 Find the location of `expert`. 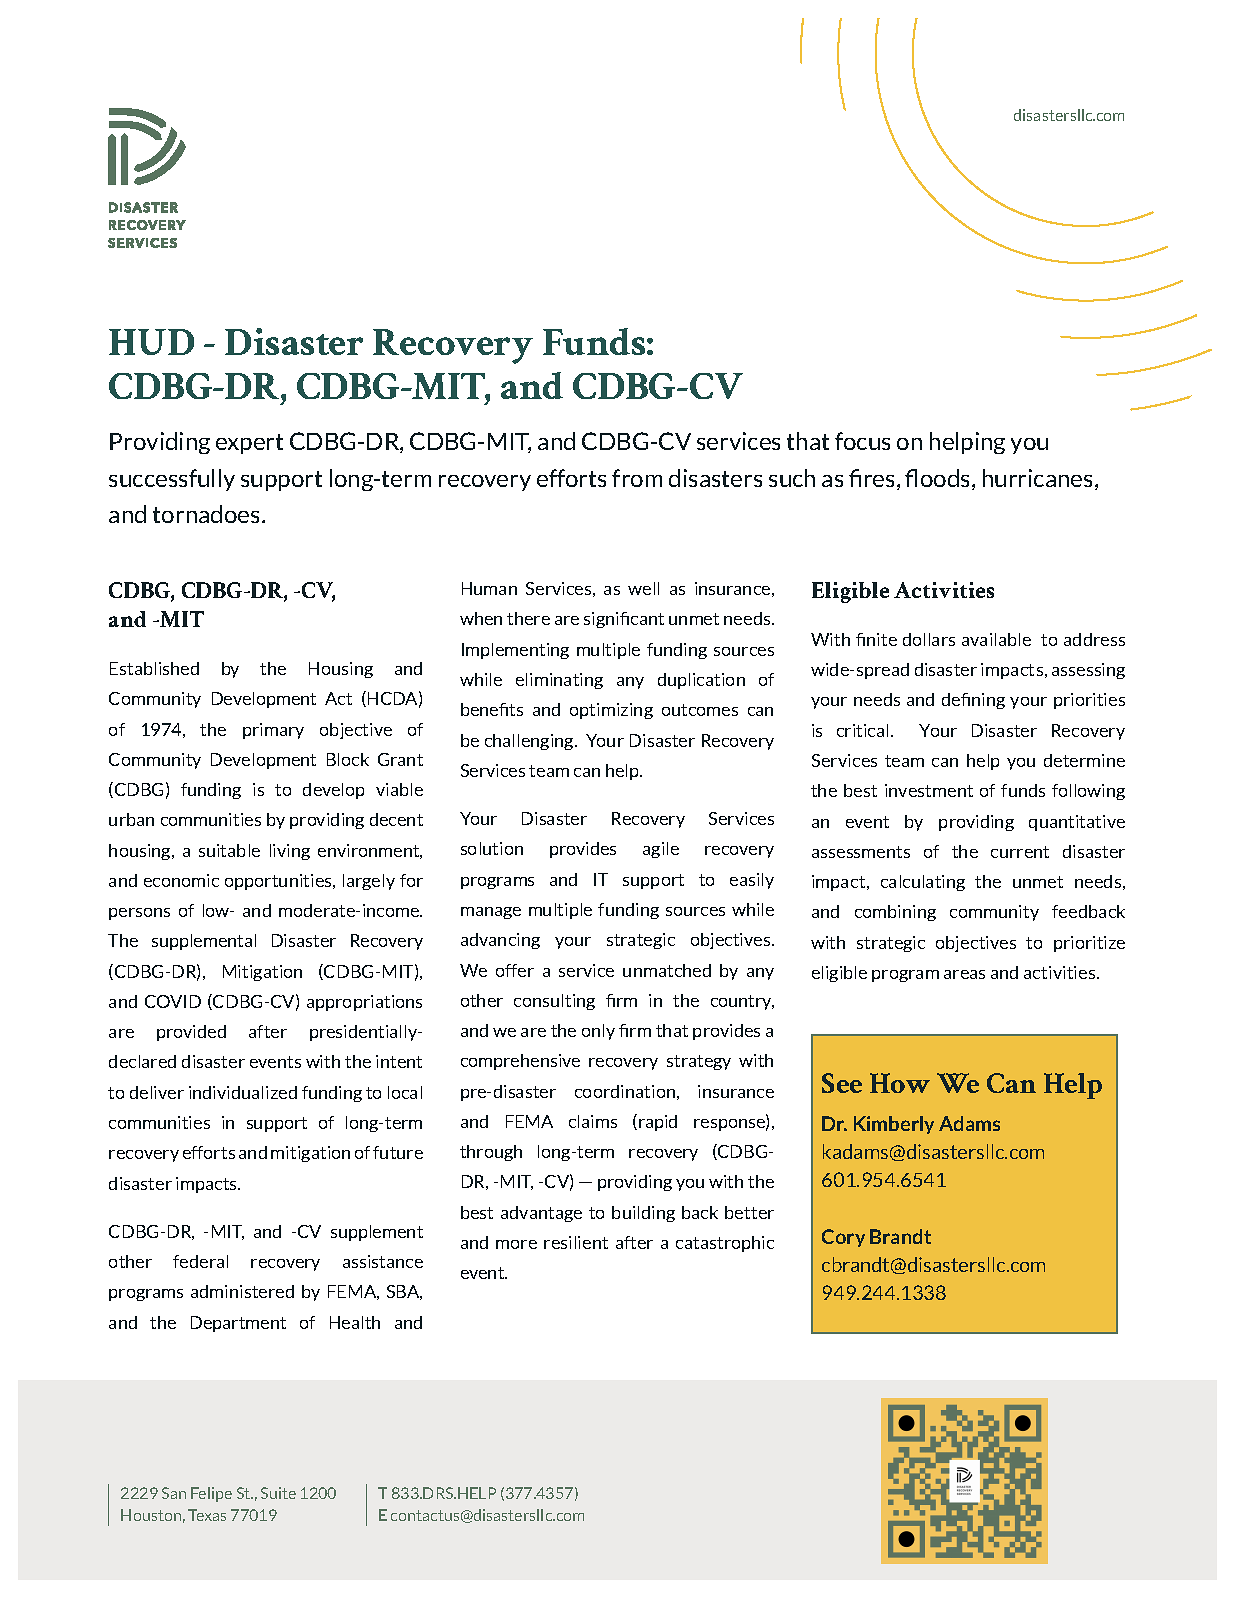

expert is located at coordinates (249, 444).
